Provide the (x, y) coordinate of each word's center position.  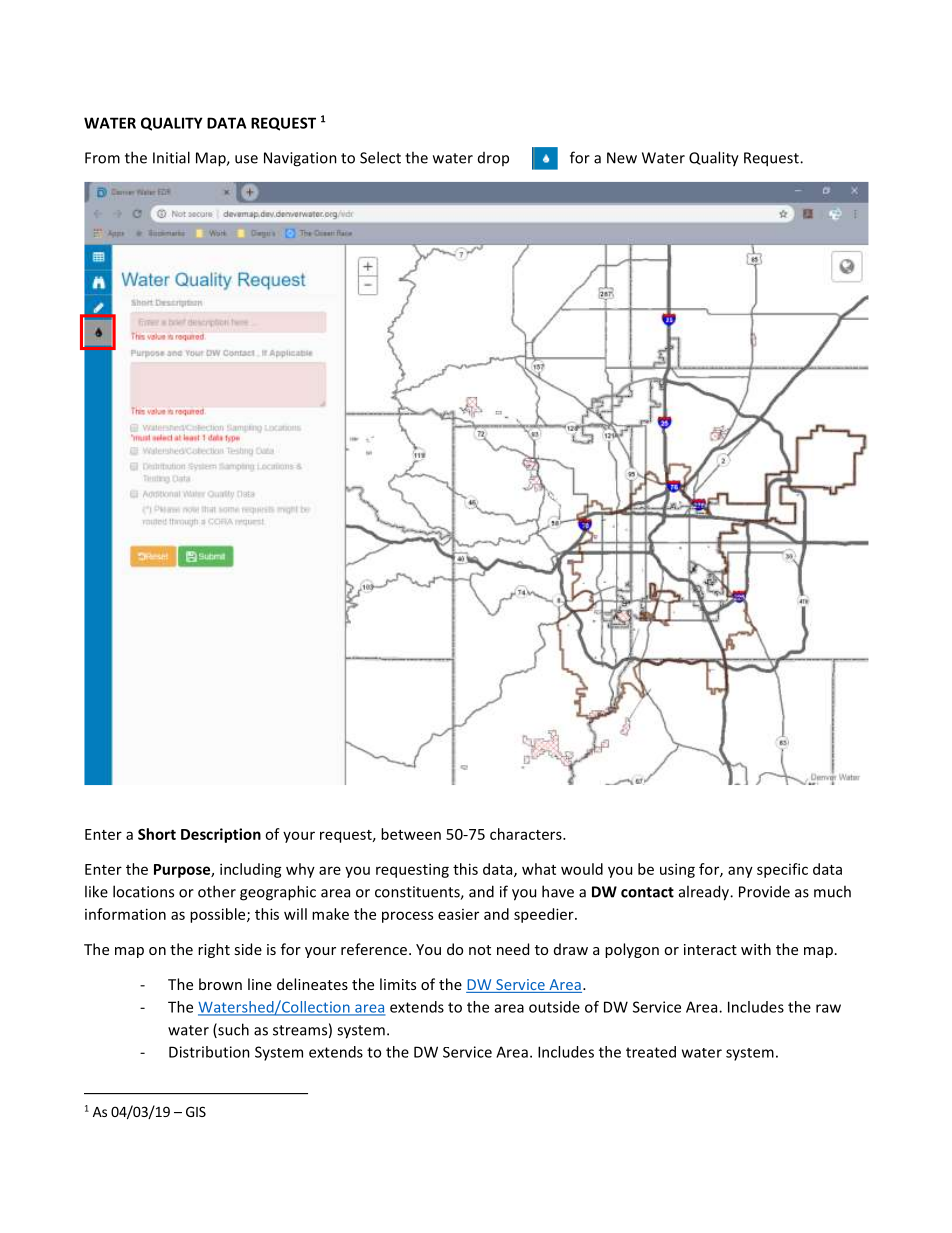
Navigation (300, 159)
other (217, 891)
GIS (196, 1111)
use (246, 159)
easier (458, 914)
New (622, 158)
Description (221, 835)
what (539, 869)
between (411, 834)
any (740, 872)
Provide (764, 891)
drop (493, 159)
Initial (171, 157)
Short (157, 834)
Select (380, 157)
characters (527, 834)
